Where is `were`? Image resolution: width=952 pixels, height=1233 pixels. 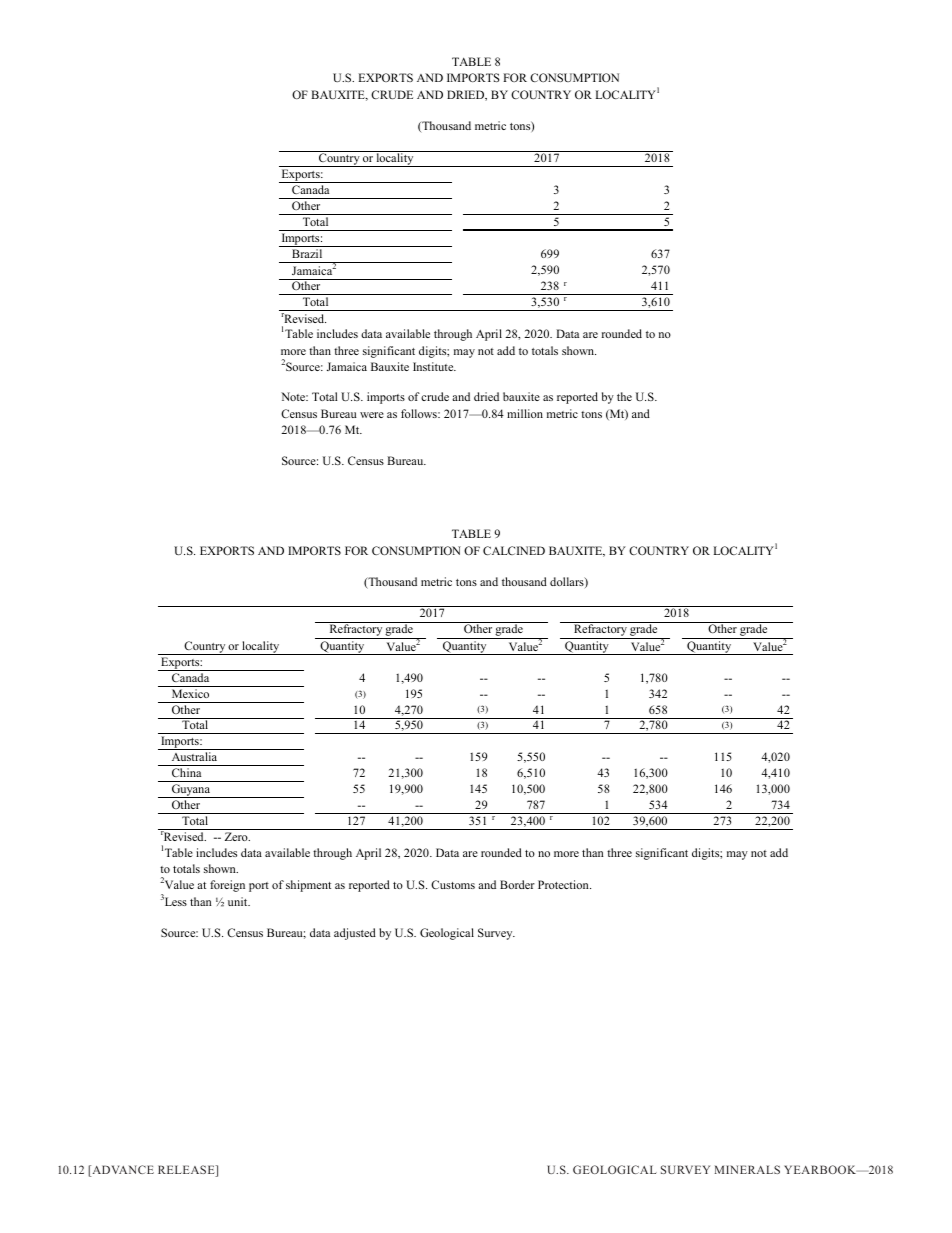
were is located at coordinates (372, 415).
